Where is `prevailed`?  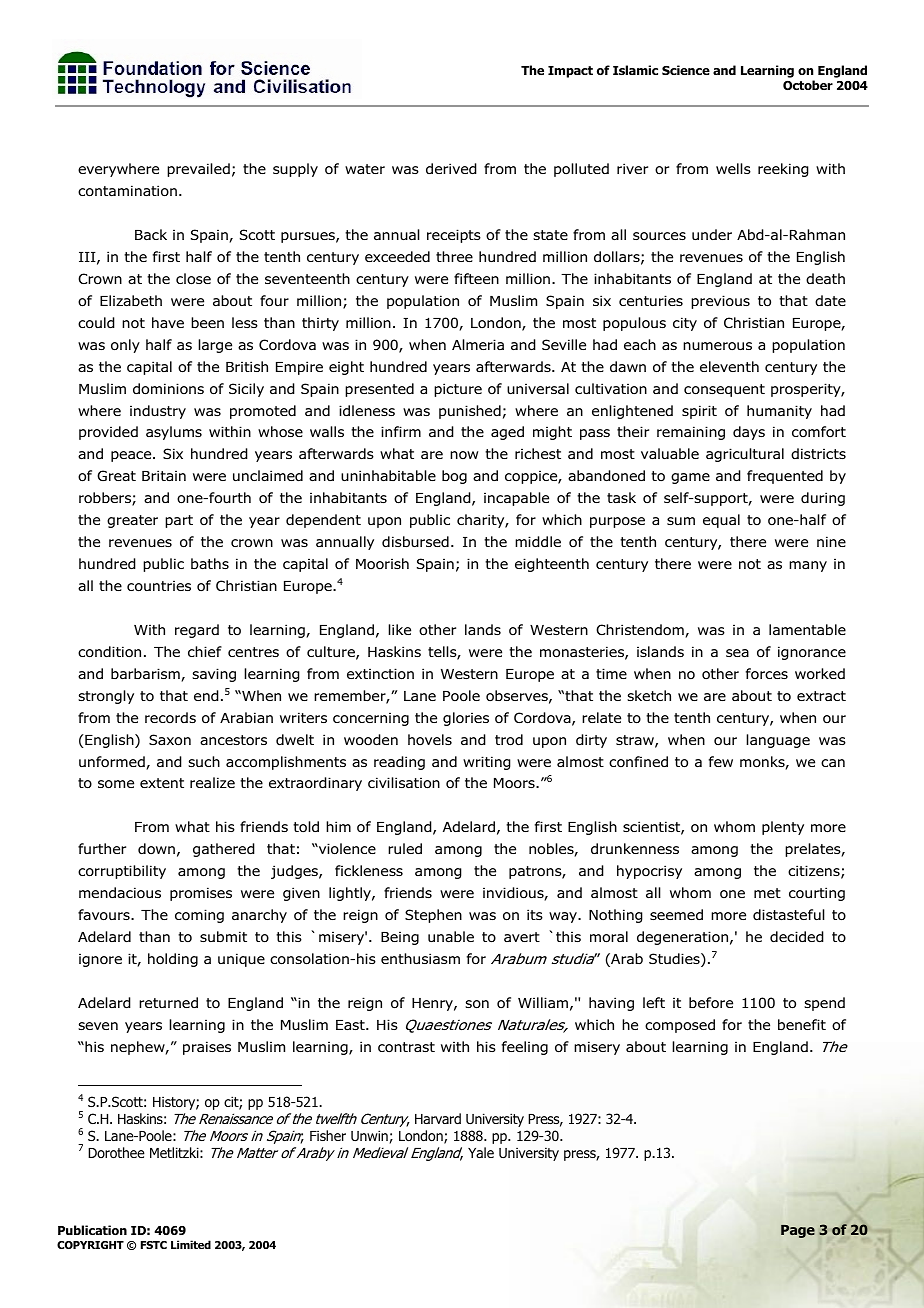
prevailed is located at coordinates (198, 170).
